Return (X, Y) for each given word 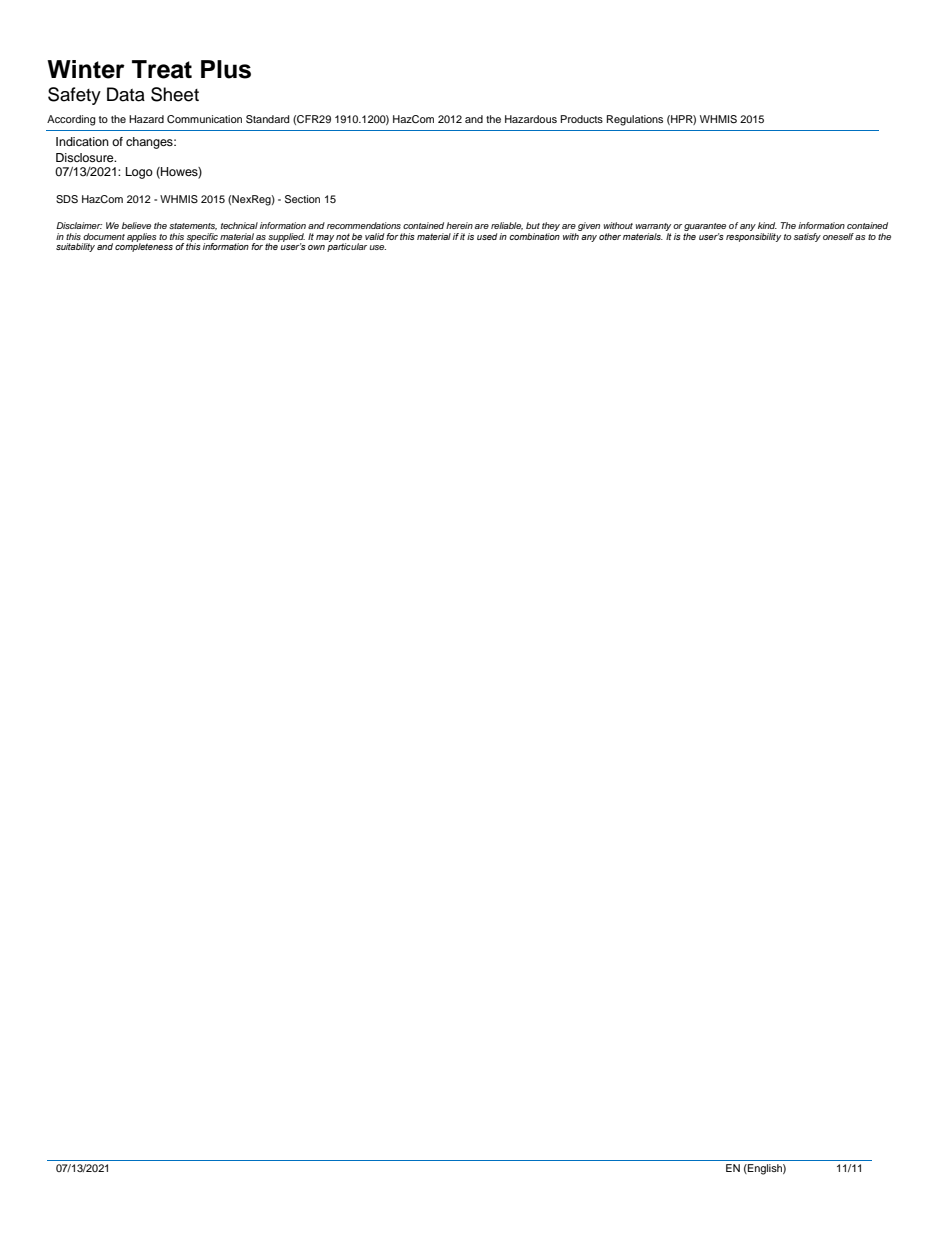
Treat (162, 69)
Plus (226, 69)
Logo (139, 173)
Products (582, 119)
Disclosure (86, 157)
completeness (144, 246)
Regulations (635, 120)
